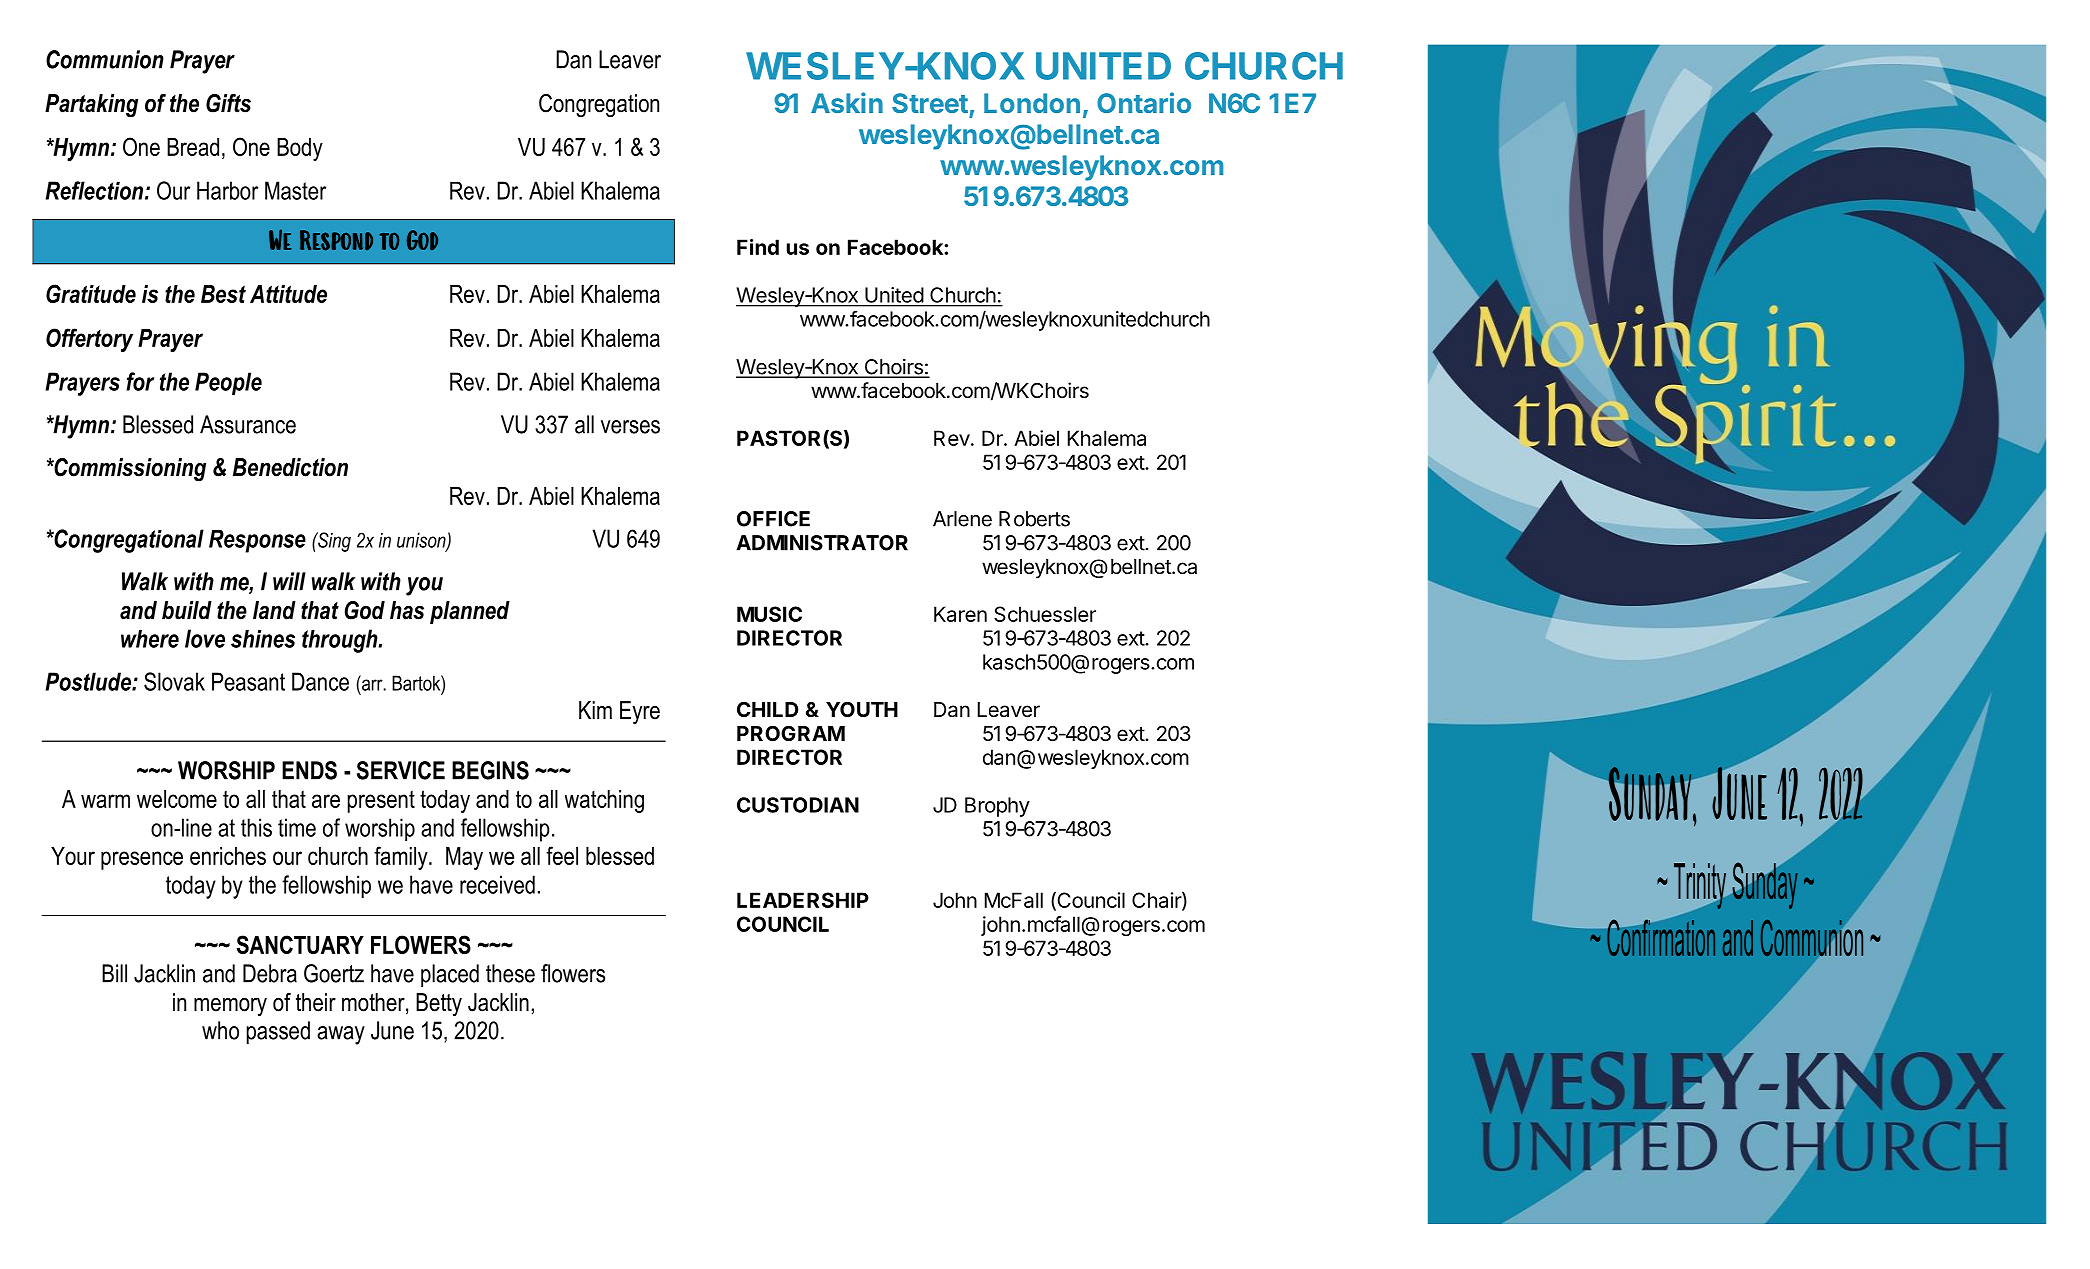  Describe the element at coordinates (230, 1007) in the screenshot. I see `memory` at that location.
